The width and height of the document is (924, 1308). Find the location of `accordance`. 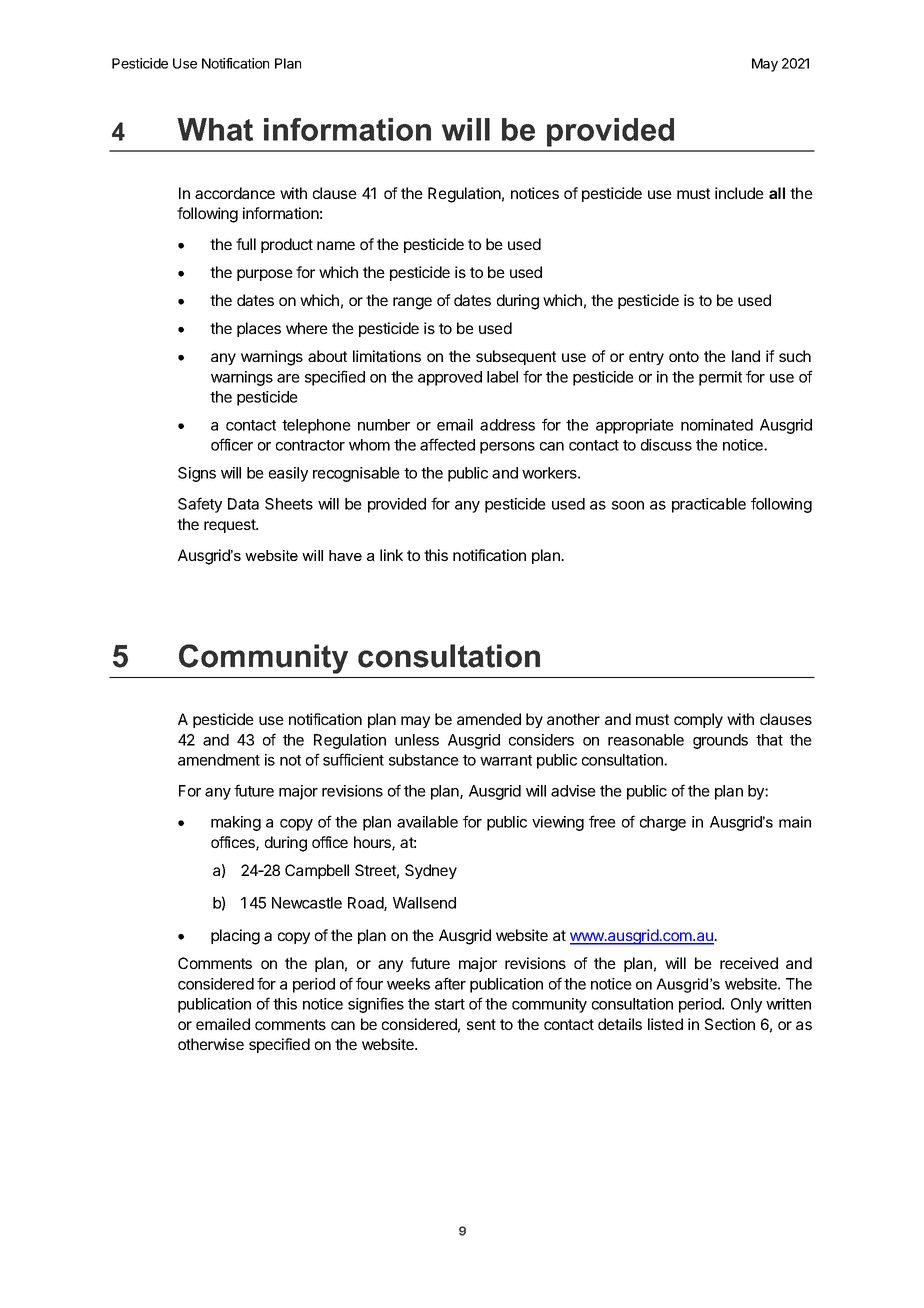

accordance is located at coordinates (235, 193).
